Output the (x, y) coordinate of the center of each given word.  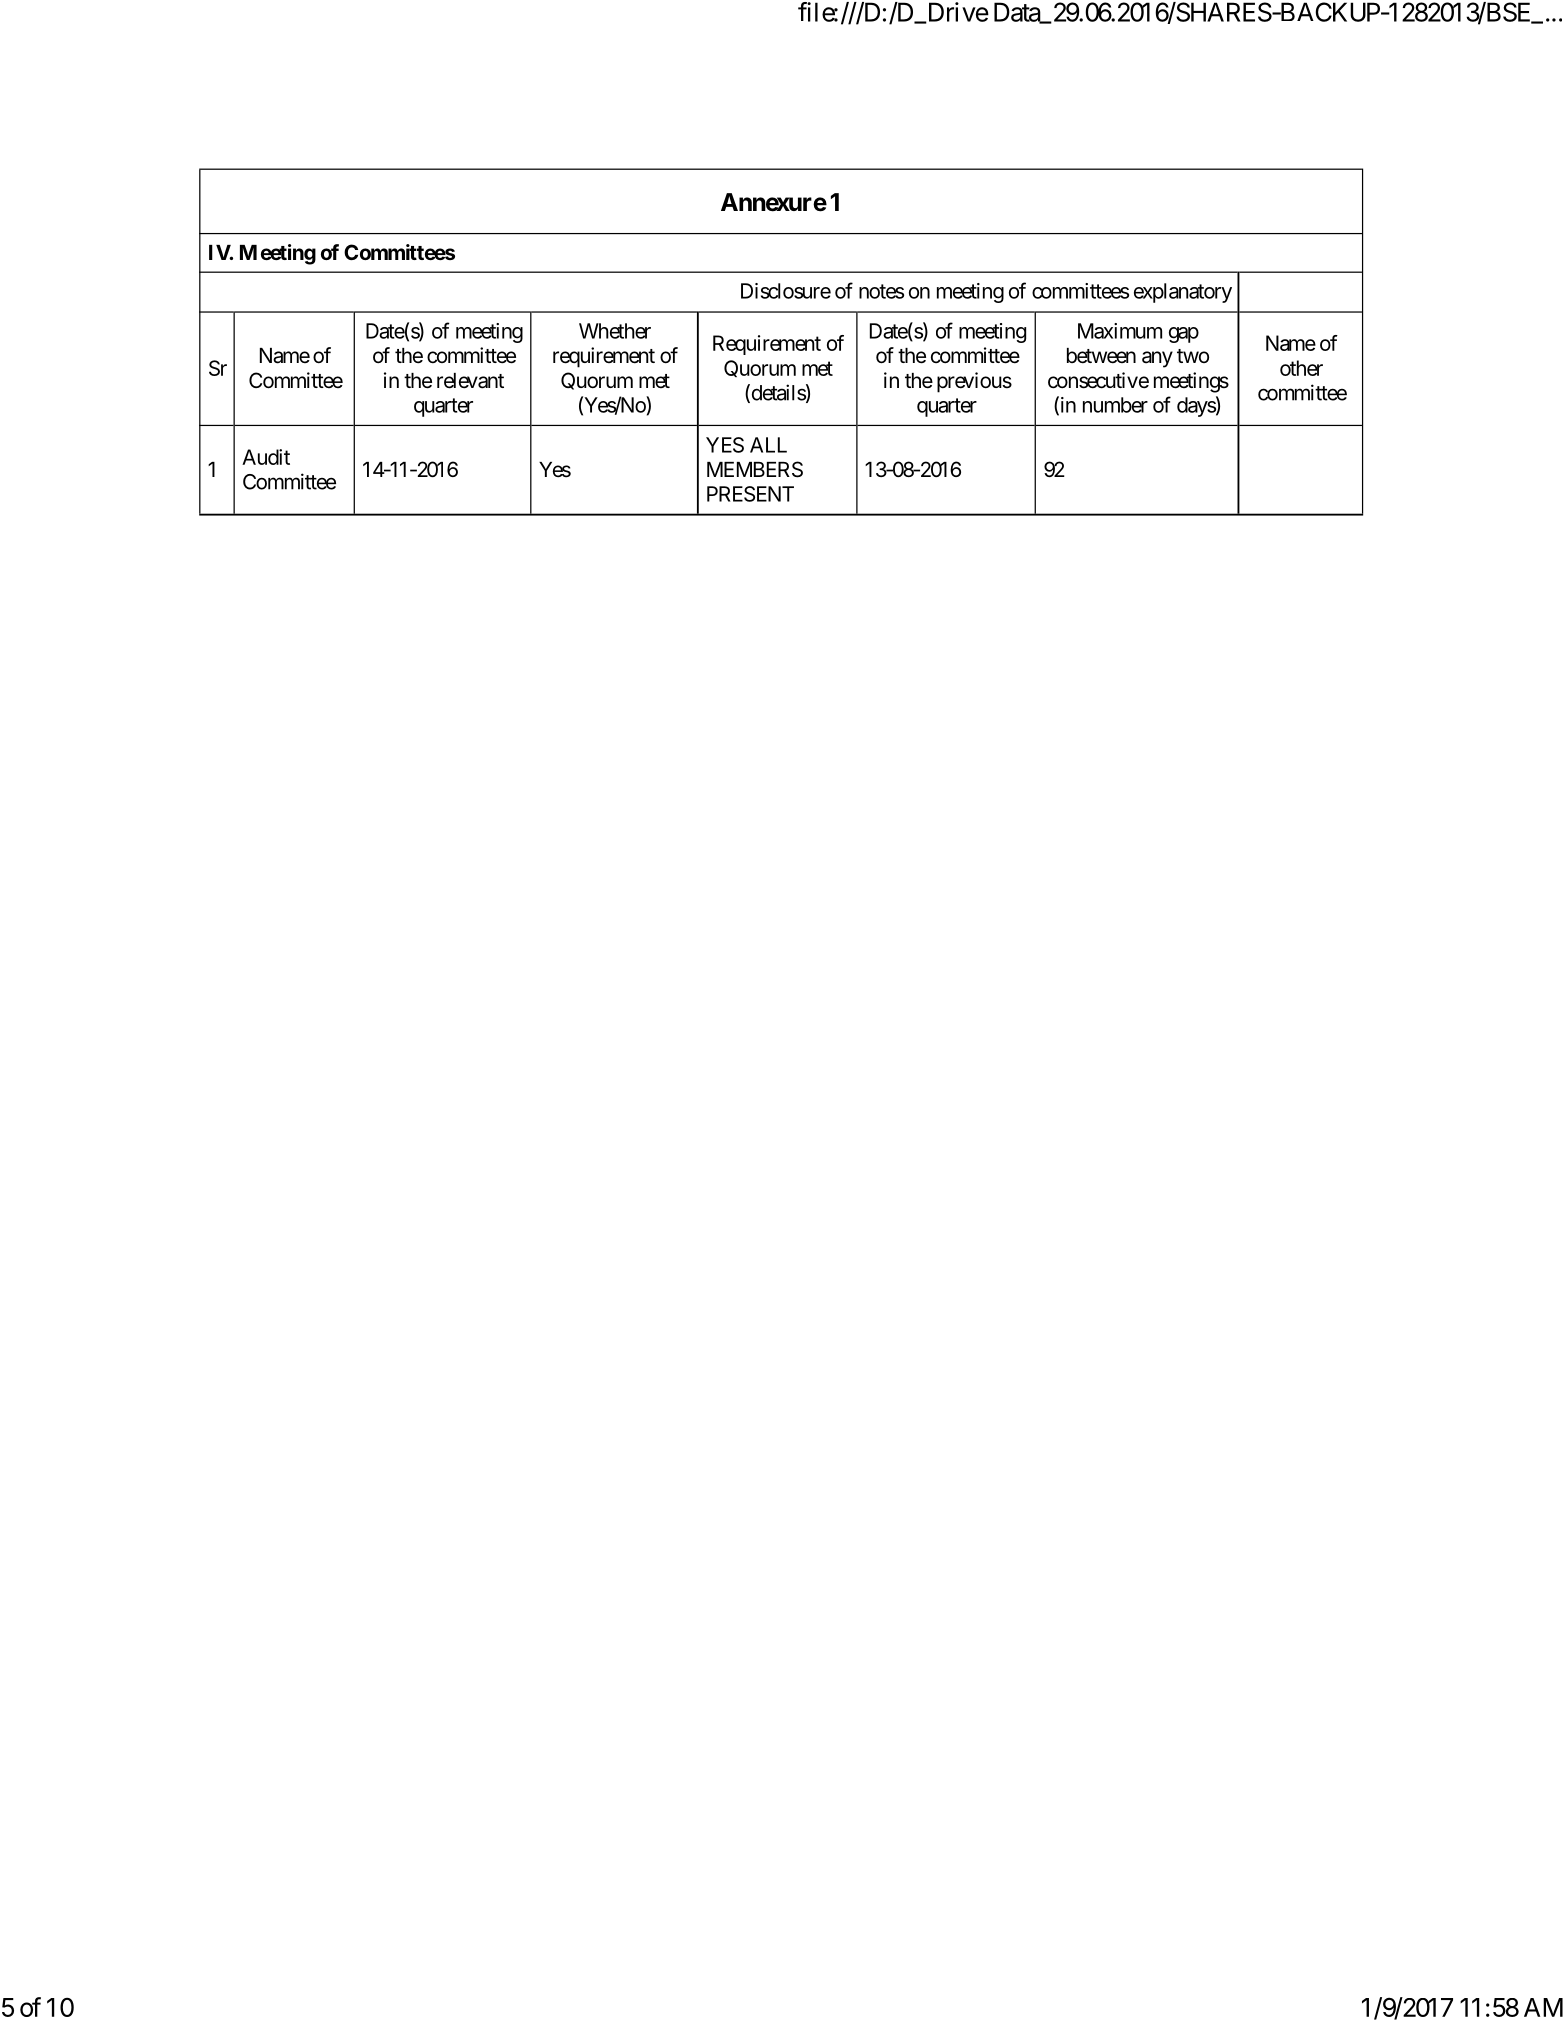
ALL (768, 445)
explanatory (1183, 293)
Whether (615, 331)
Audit (266, 457)
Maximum (1120, 331)
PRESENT (750, 494)
